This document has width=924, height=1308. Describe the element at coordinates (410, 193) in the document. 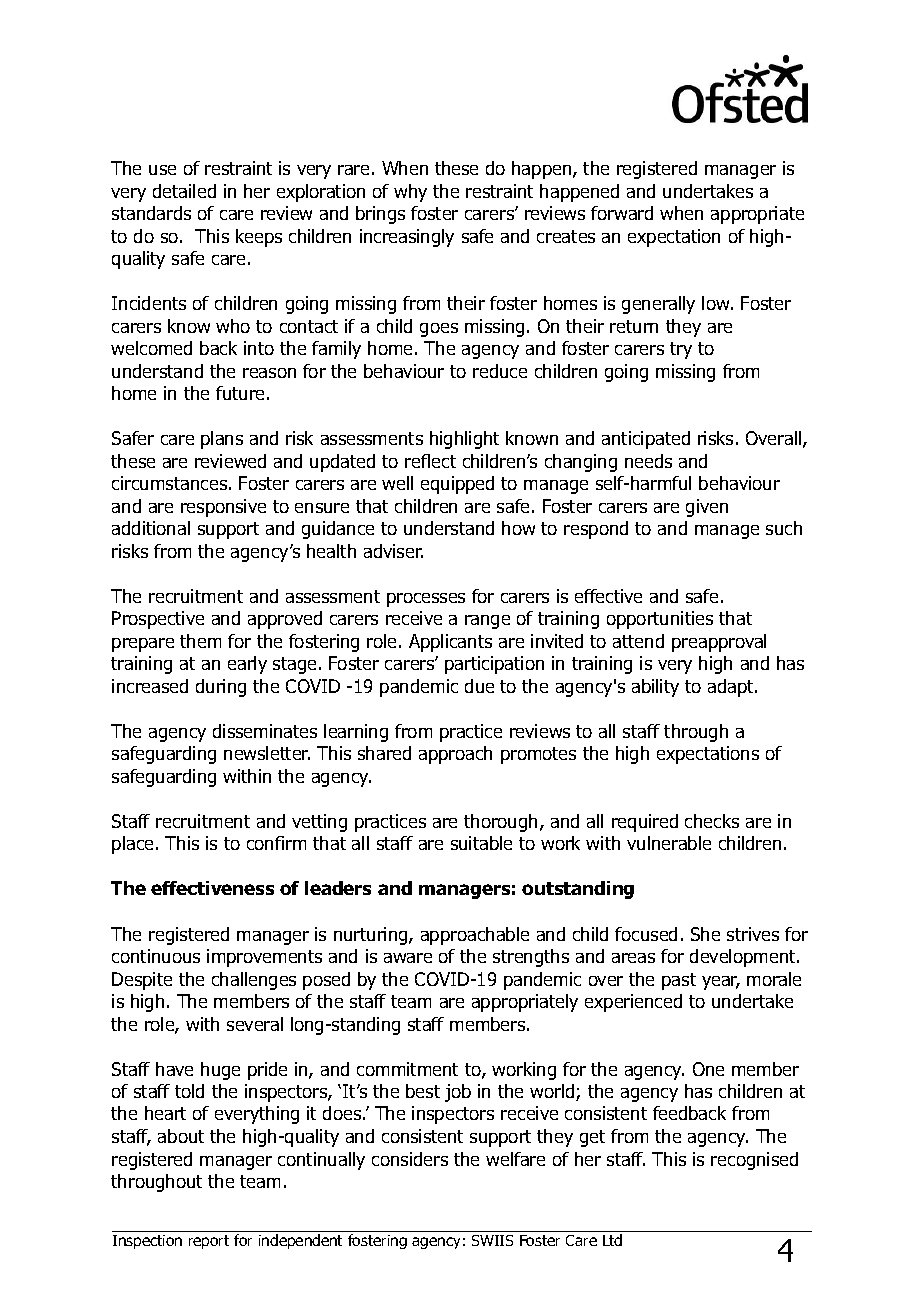

I see `why` at that location.
